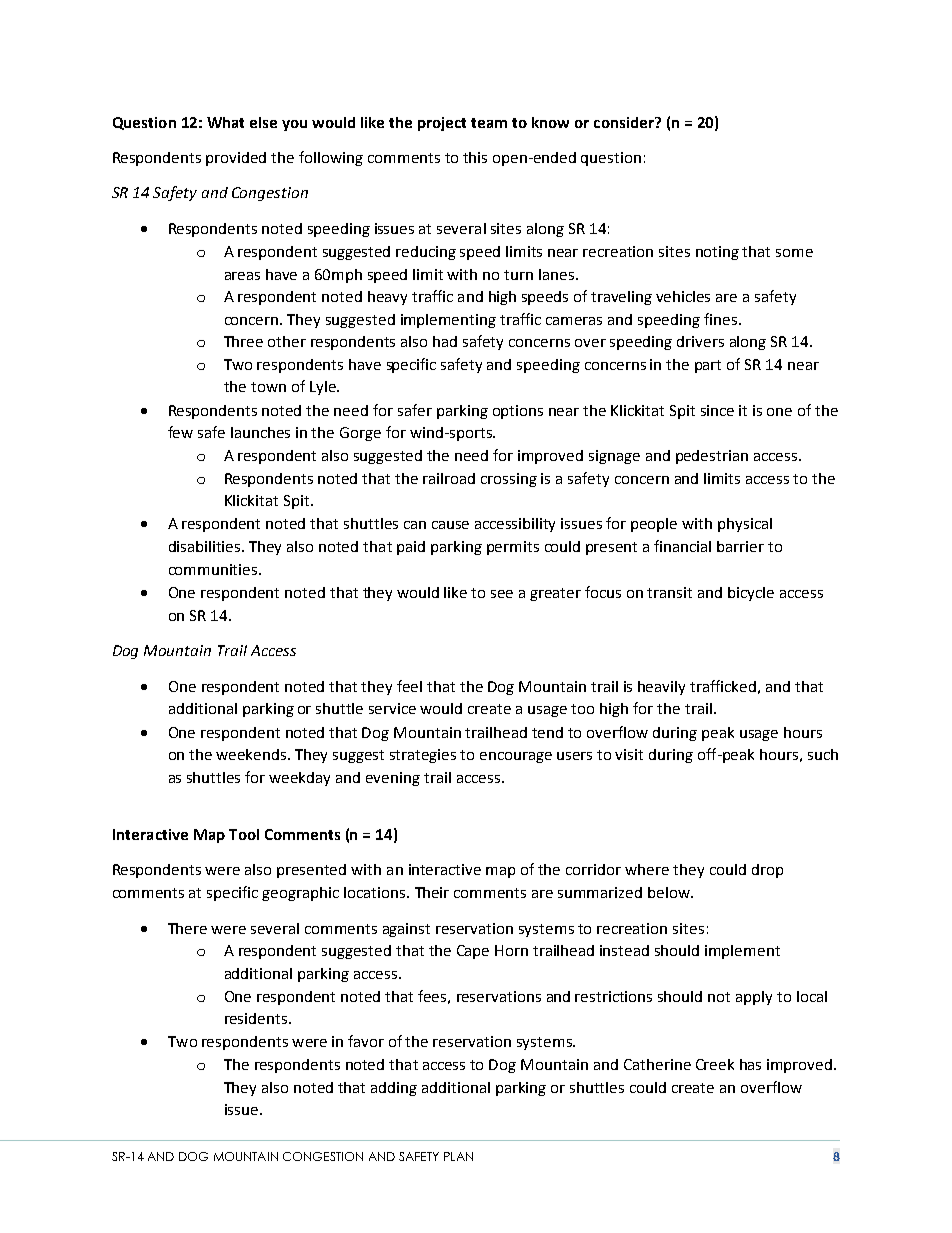  I want to click on residents, so click(257, 1018).
